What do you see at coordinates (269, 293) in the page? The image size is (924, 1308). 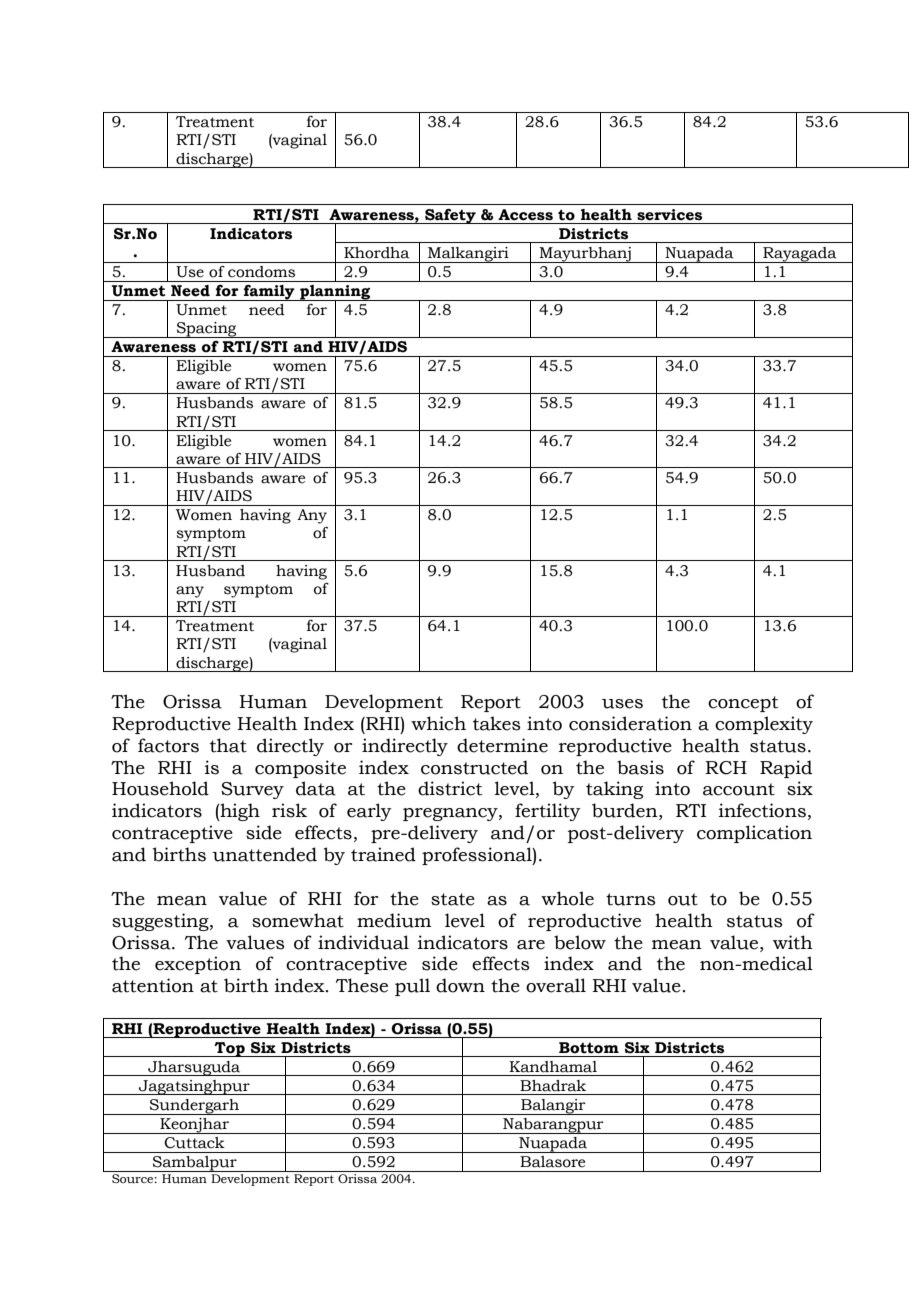 I see `family` at bounding box center [269, 293].
